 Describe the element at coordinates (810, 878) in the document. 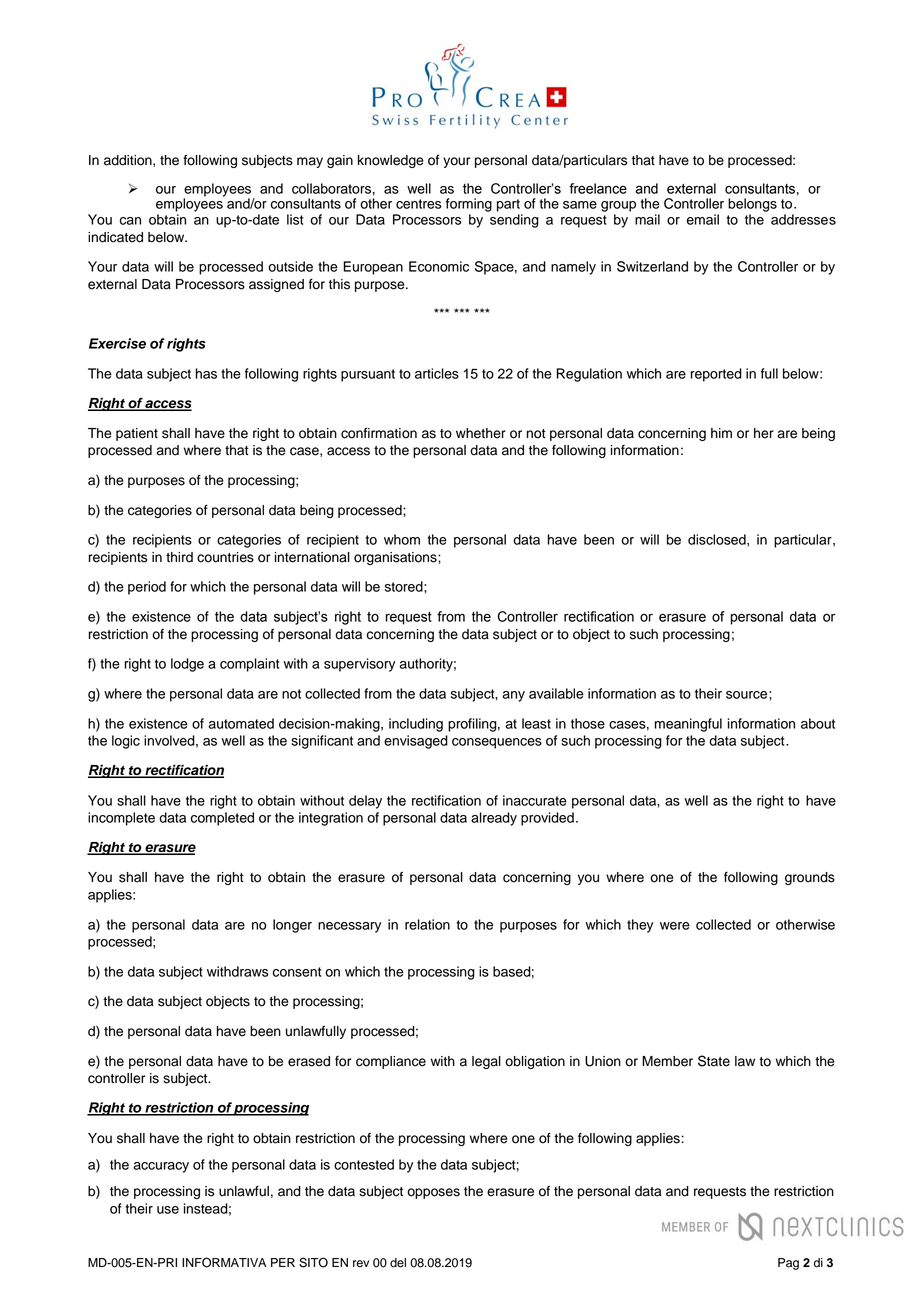

I see `grounds` at that location.
